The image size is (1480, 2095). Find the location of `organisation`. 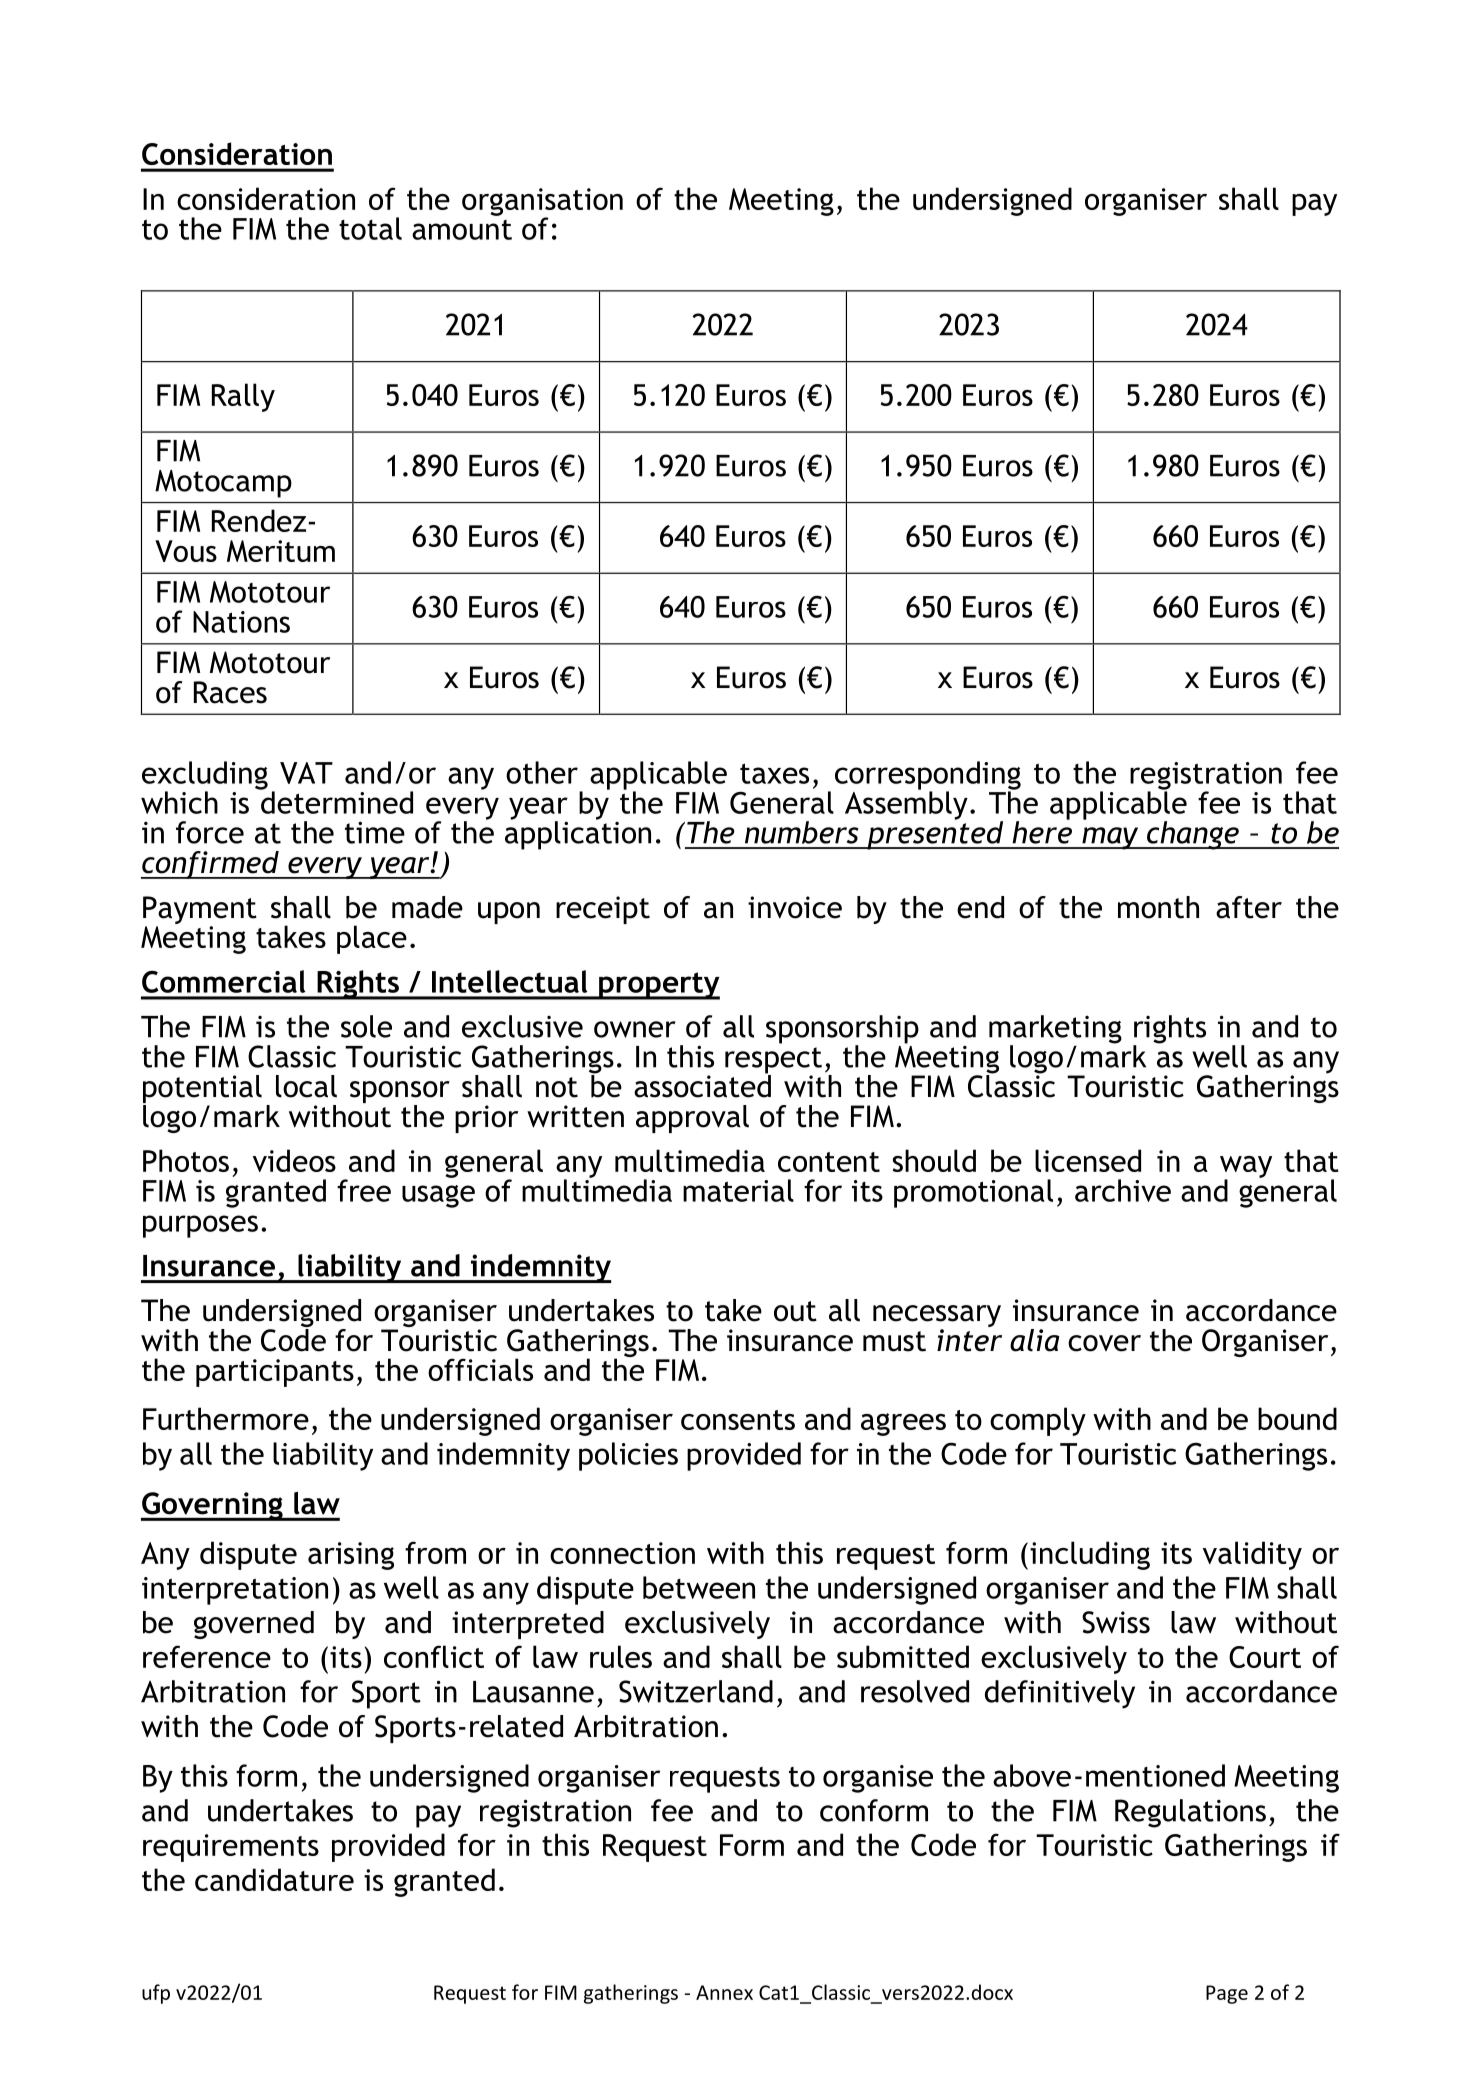

organisation is located at coordinates (542, 203).
